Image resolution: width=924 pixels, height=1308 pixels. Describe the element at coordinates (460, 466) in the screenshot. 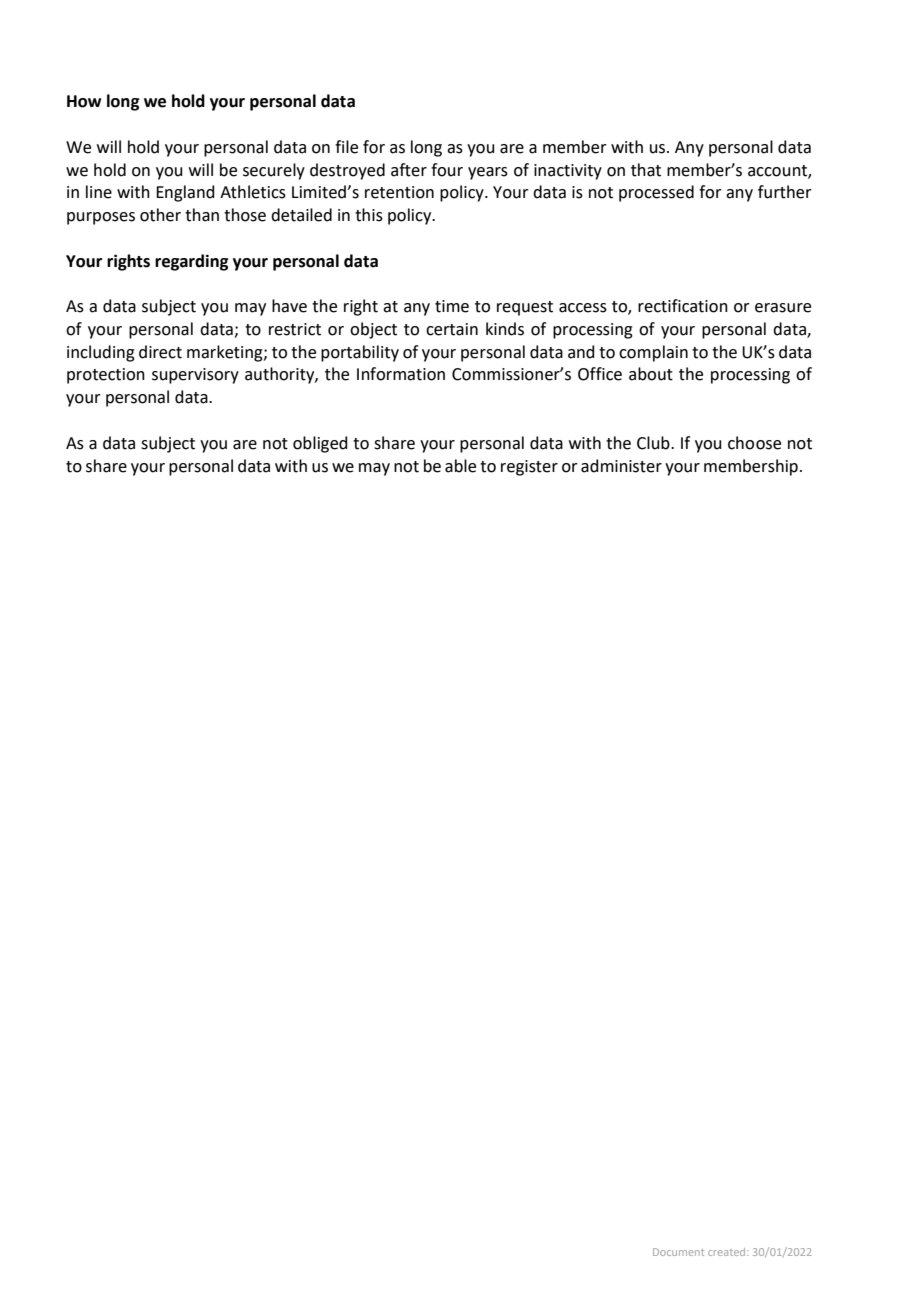

I see `able` at that location.
